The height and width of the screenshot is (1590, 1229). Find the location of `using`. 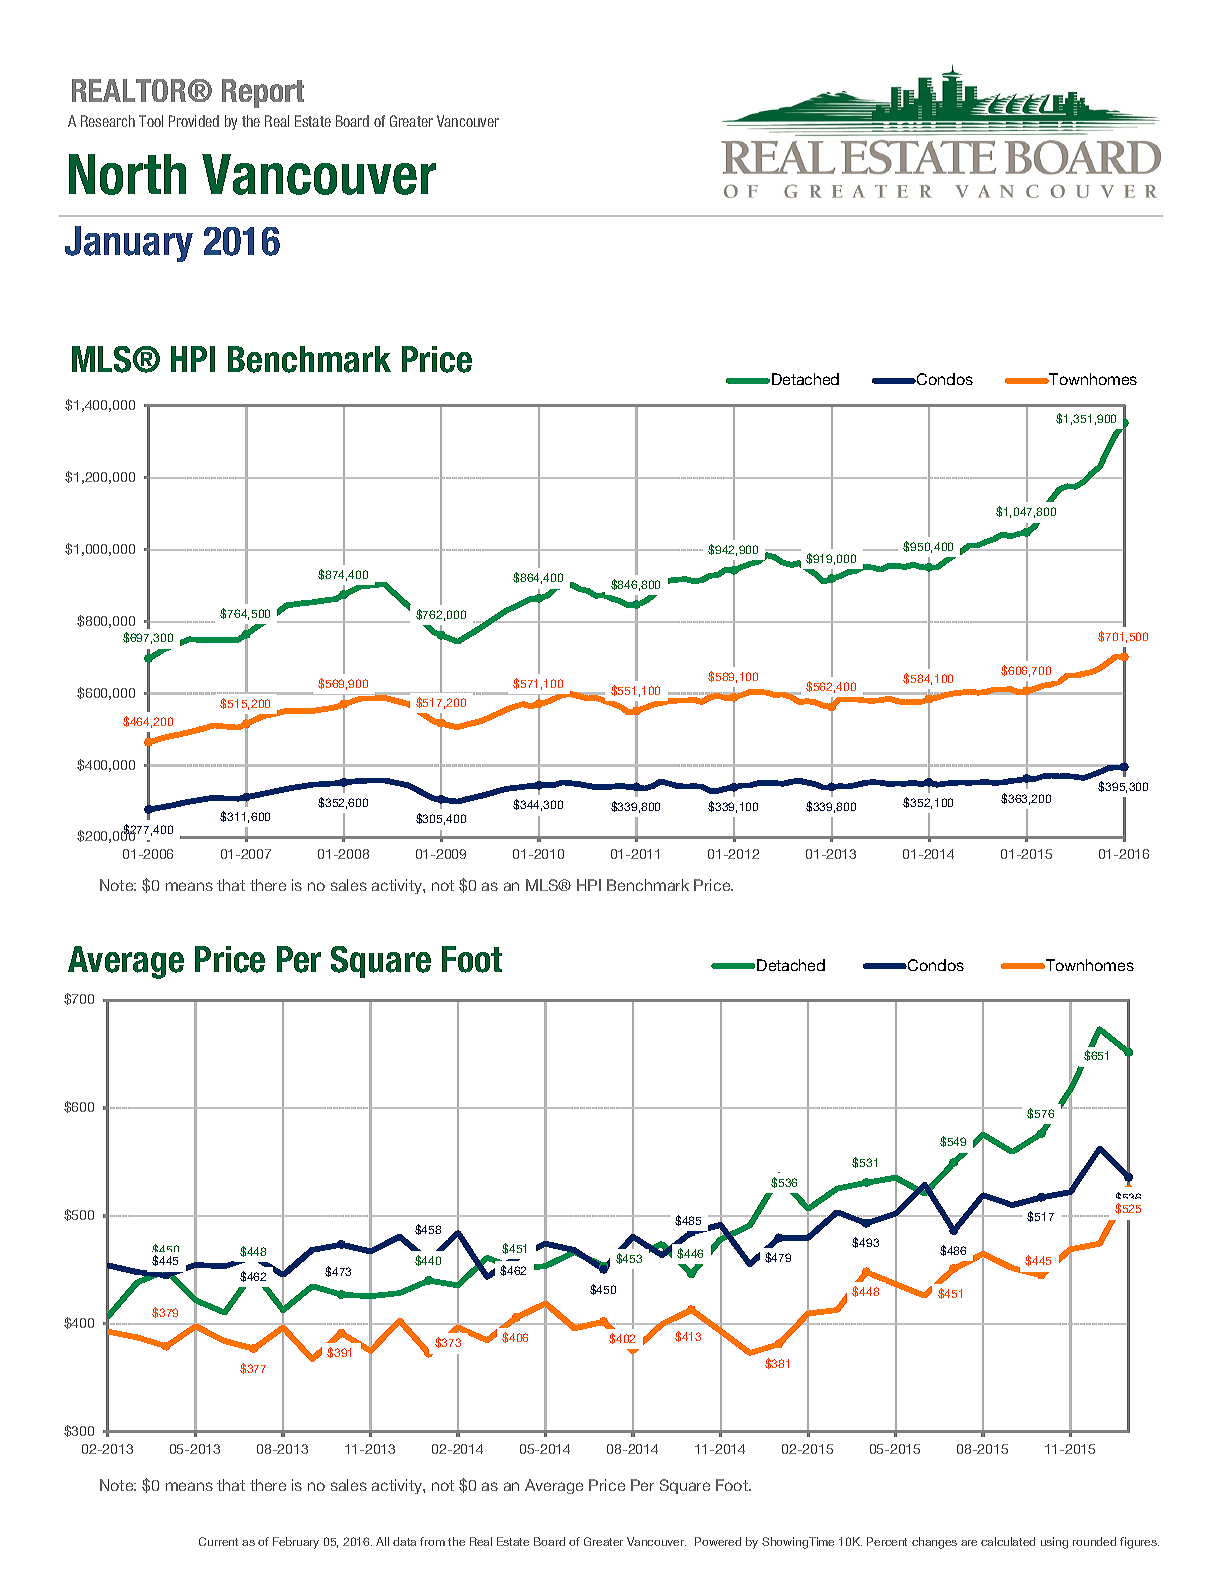

using is located at coordinates (1054, 1543).
